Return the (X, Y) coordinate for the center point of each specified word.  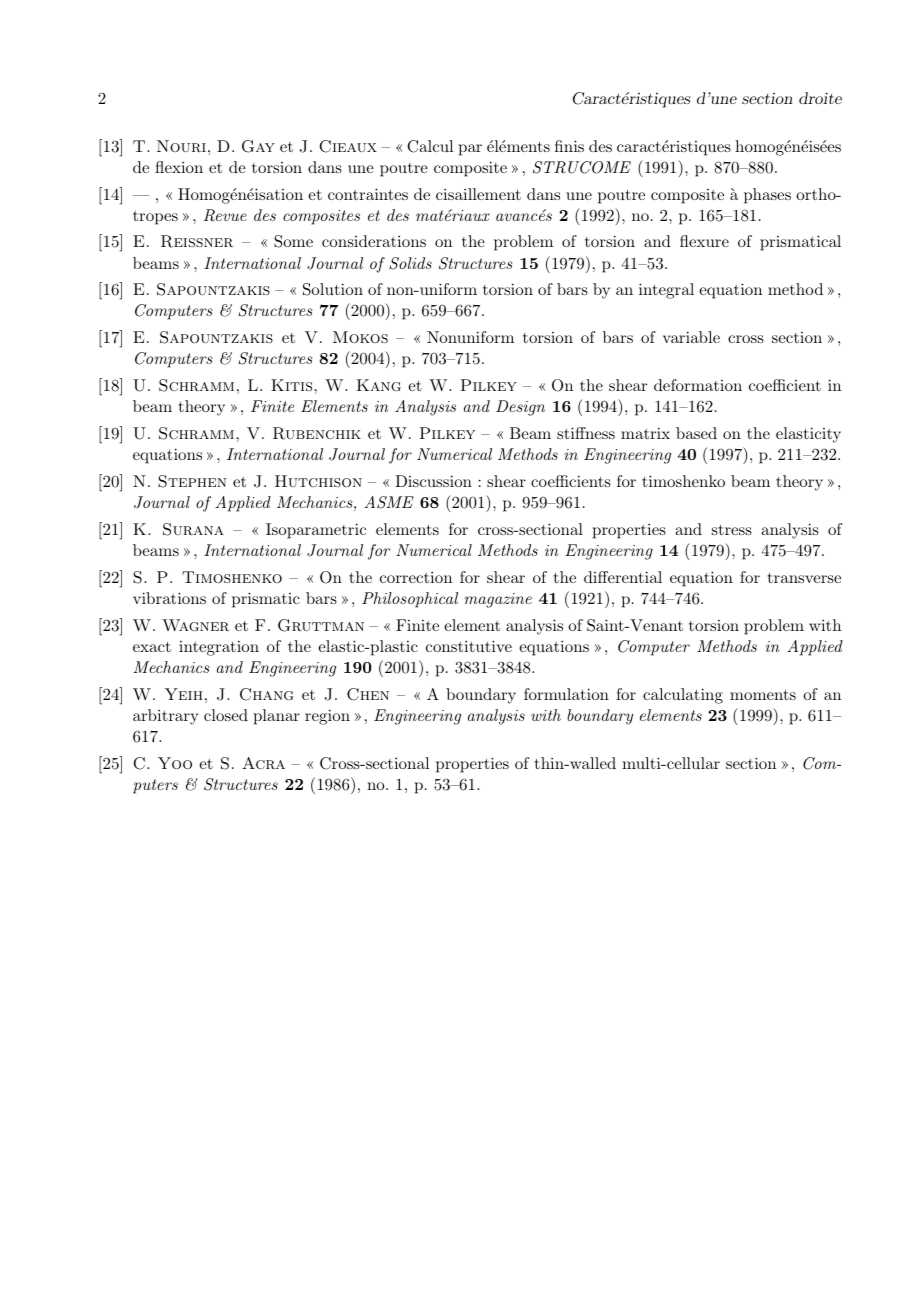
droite (820, 98)
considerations (374, 241)
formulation (566, 694)
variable (691, 337)
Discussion (433, 481)
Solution (333, 289)
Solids (410, 263)
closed (226, 715)
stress (732, 530)
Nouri (181, 146)
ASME (389, 502)
